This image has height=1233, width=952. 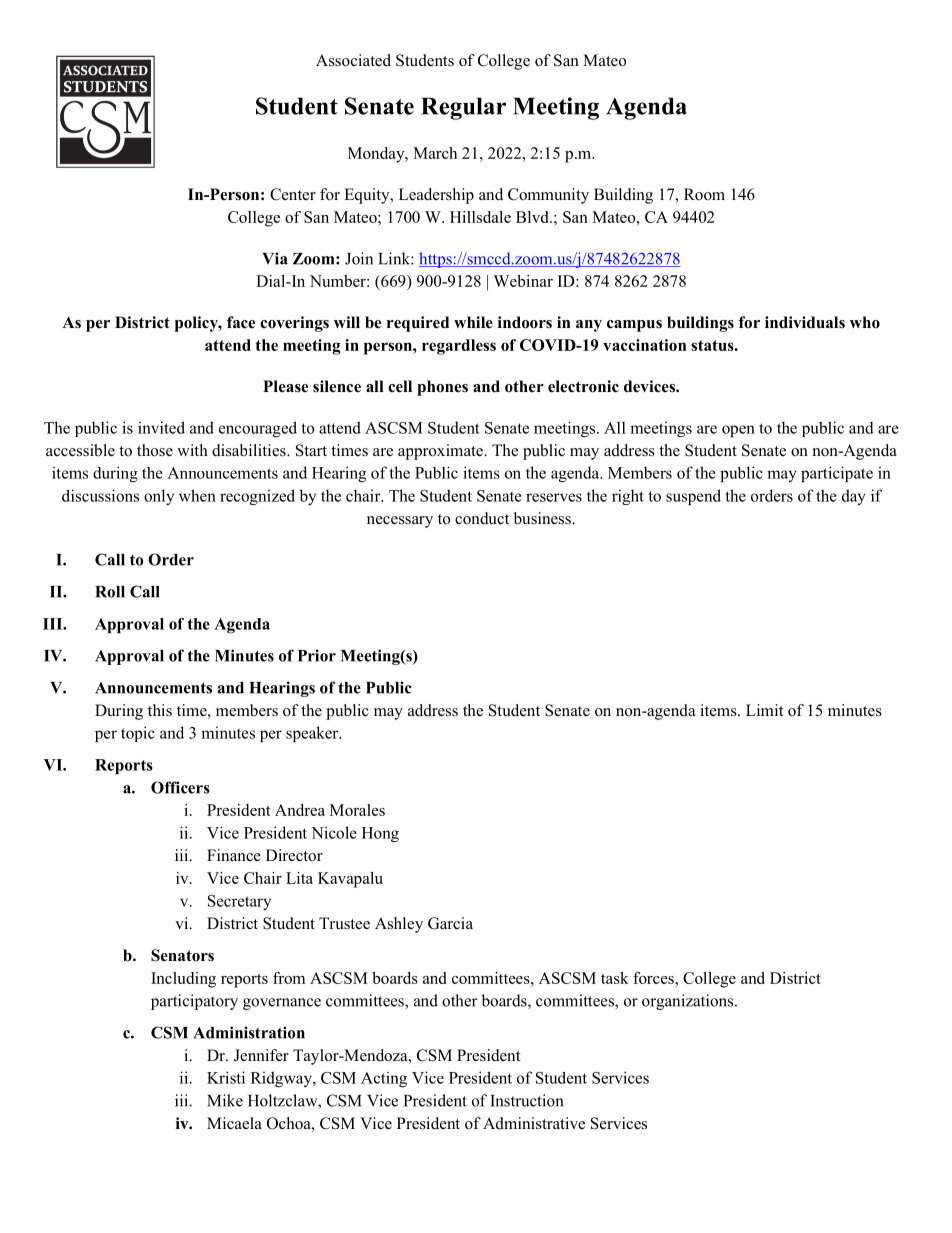 I want to click on Roll, so click(x=110, y=592).
